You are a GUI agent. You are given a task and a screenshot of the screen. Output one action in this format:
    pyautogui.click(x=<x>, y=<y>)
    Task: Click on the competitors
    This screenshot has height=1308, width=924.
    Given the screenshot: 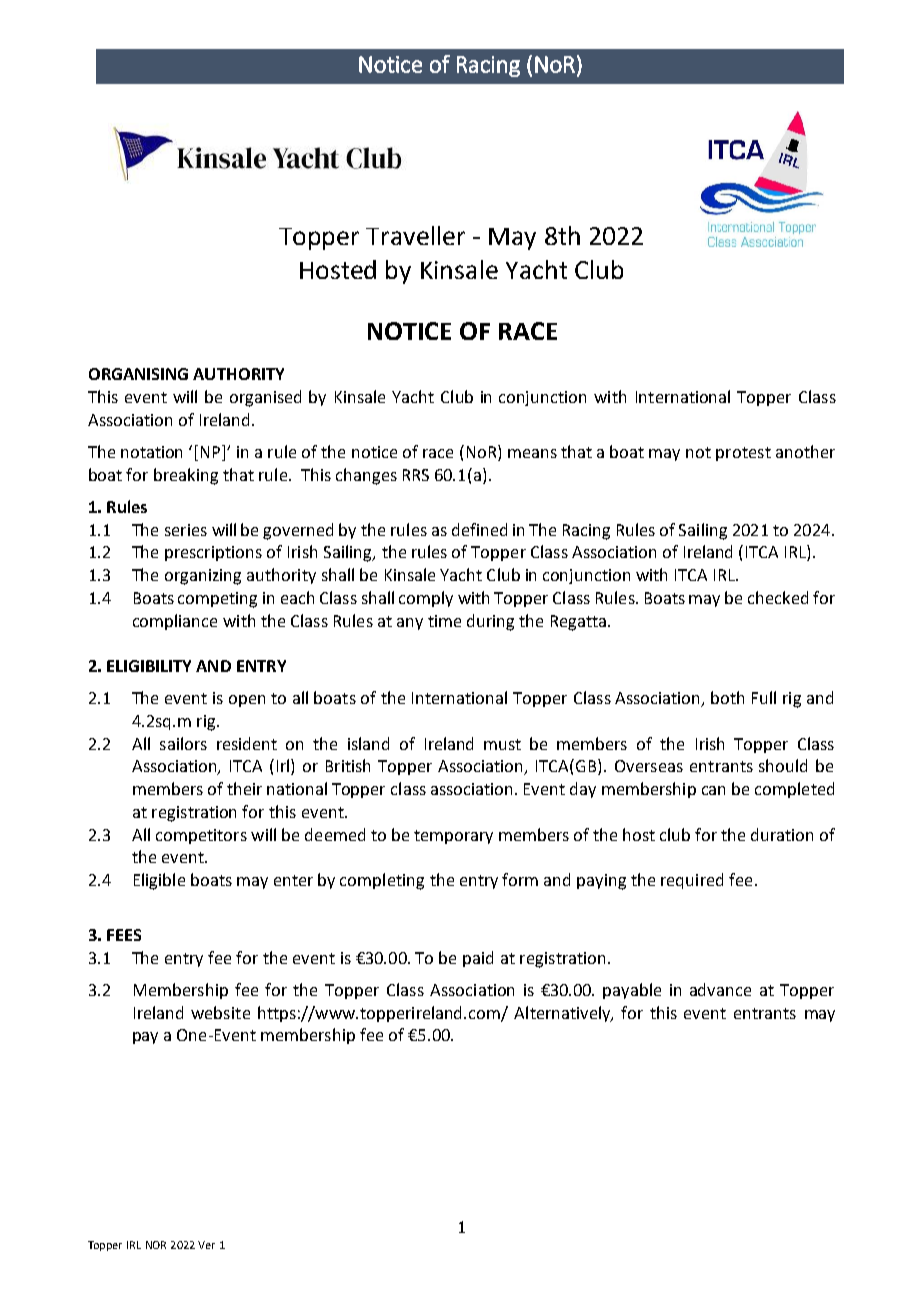 What is the action you would take?
    pyautogui.click(x=201, y=836)
